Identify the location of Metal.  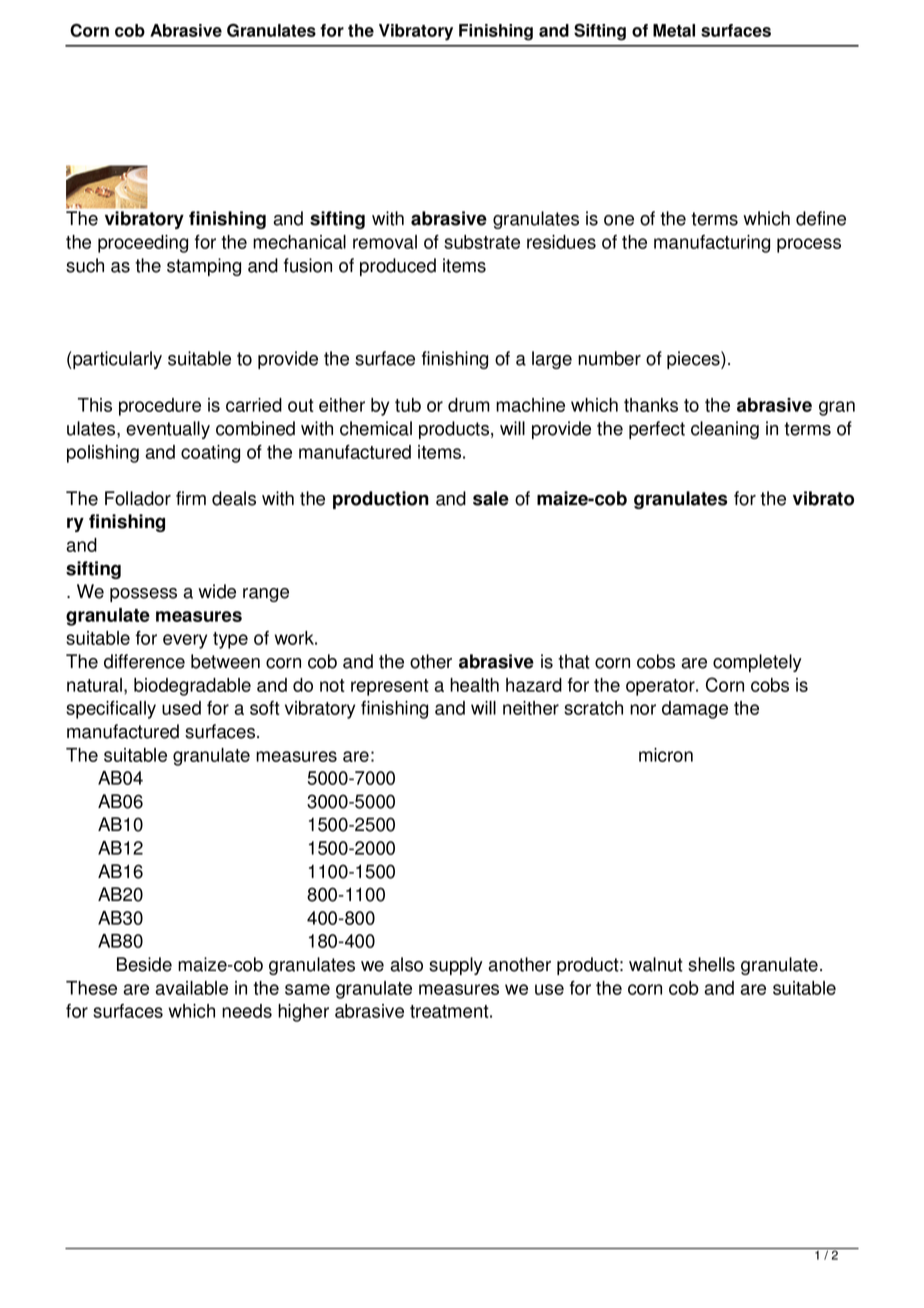
(674, 30).
